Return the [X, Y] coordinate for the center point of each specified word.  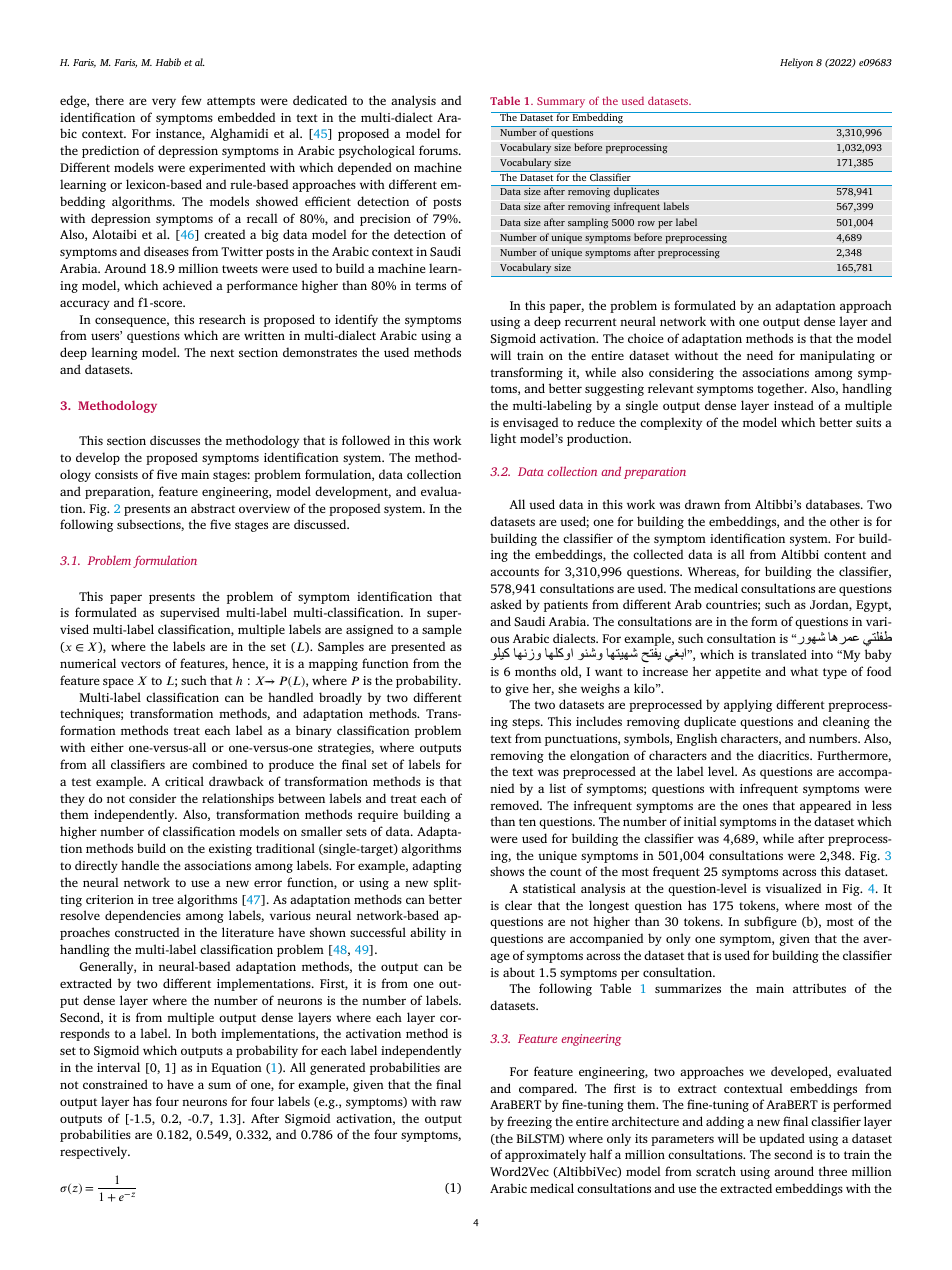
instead [794, 405]
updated [782, 1139]
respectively [95, 1152]
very [164, 103]
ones [755, 806]
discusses [175, 440]
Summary [561, 102]
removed [516, 805]
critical [184, 781]
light [503, 439]
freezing [529, 1122]
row [646, 223]
